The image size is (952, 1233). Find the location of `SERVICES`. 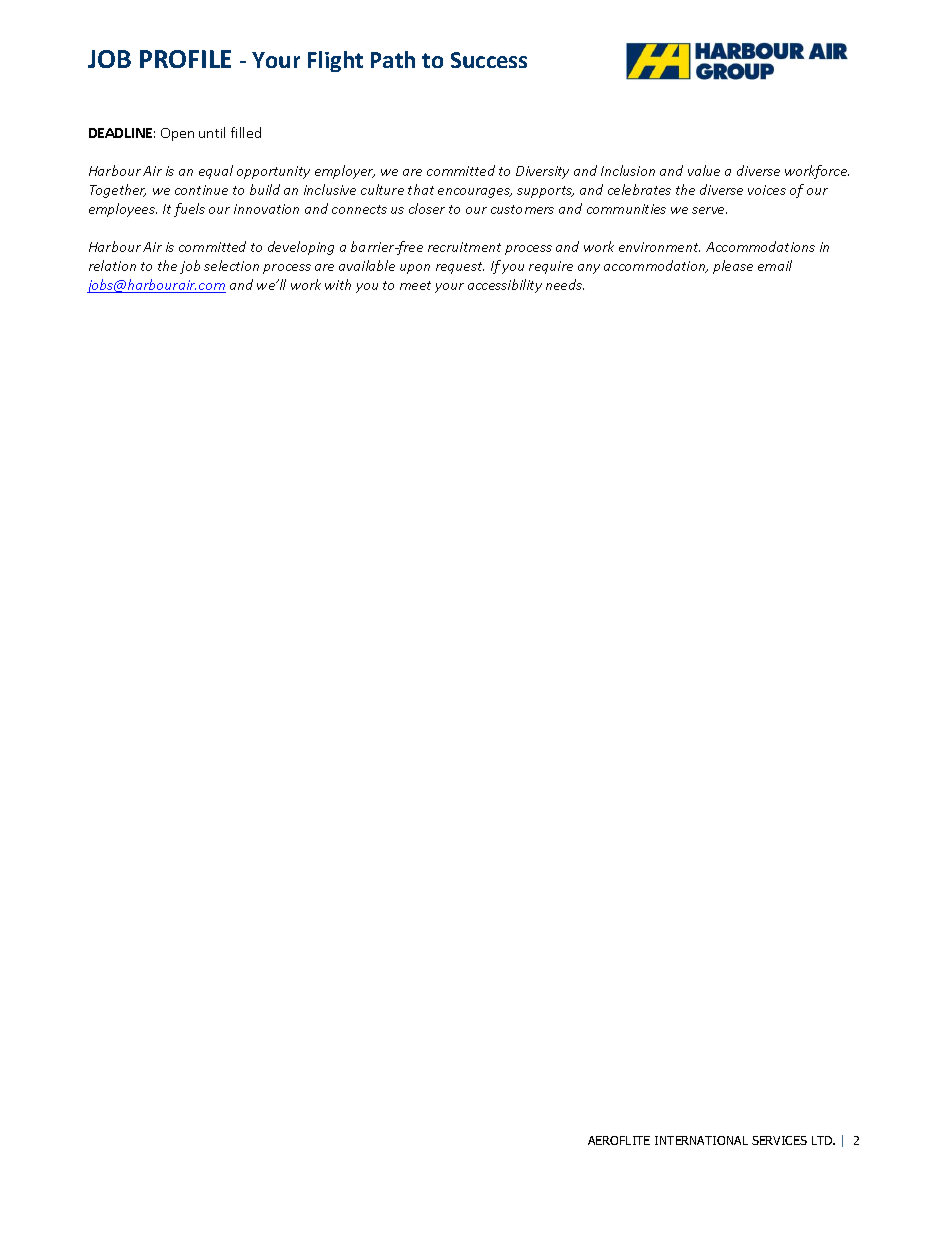

SERVICES is located at coordinates (779, 1140).
